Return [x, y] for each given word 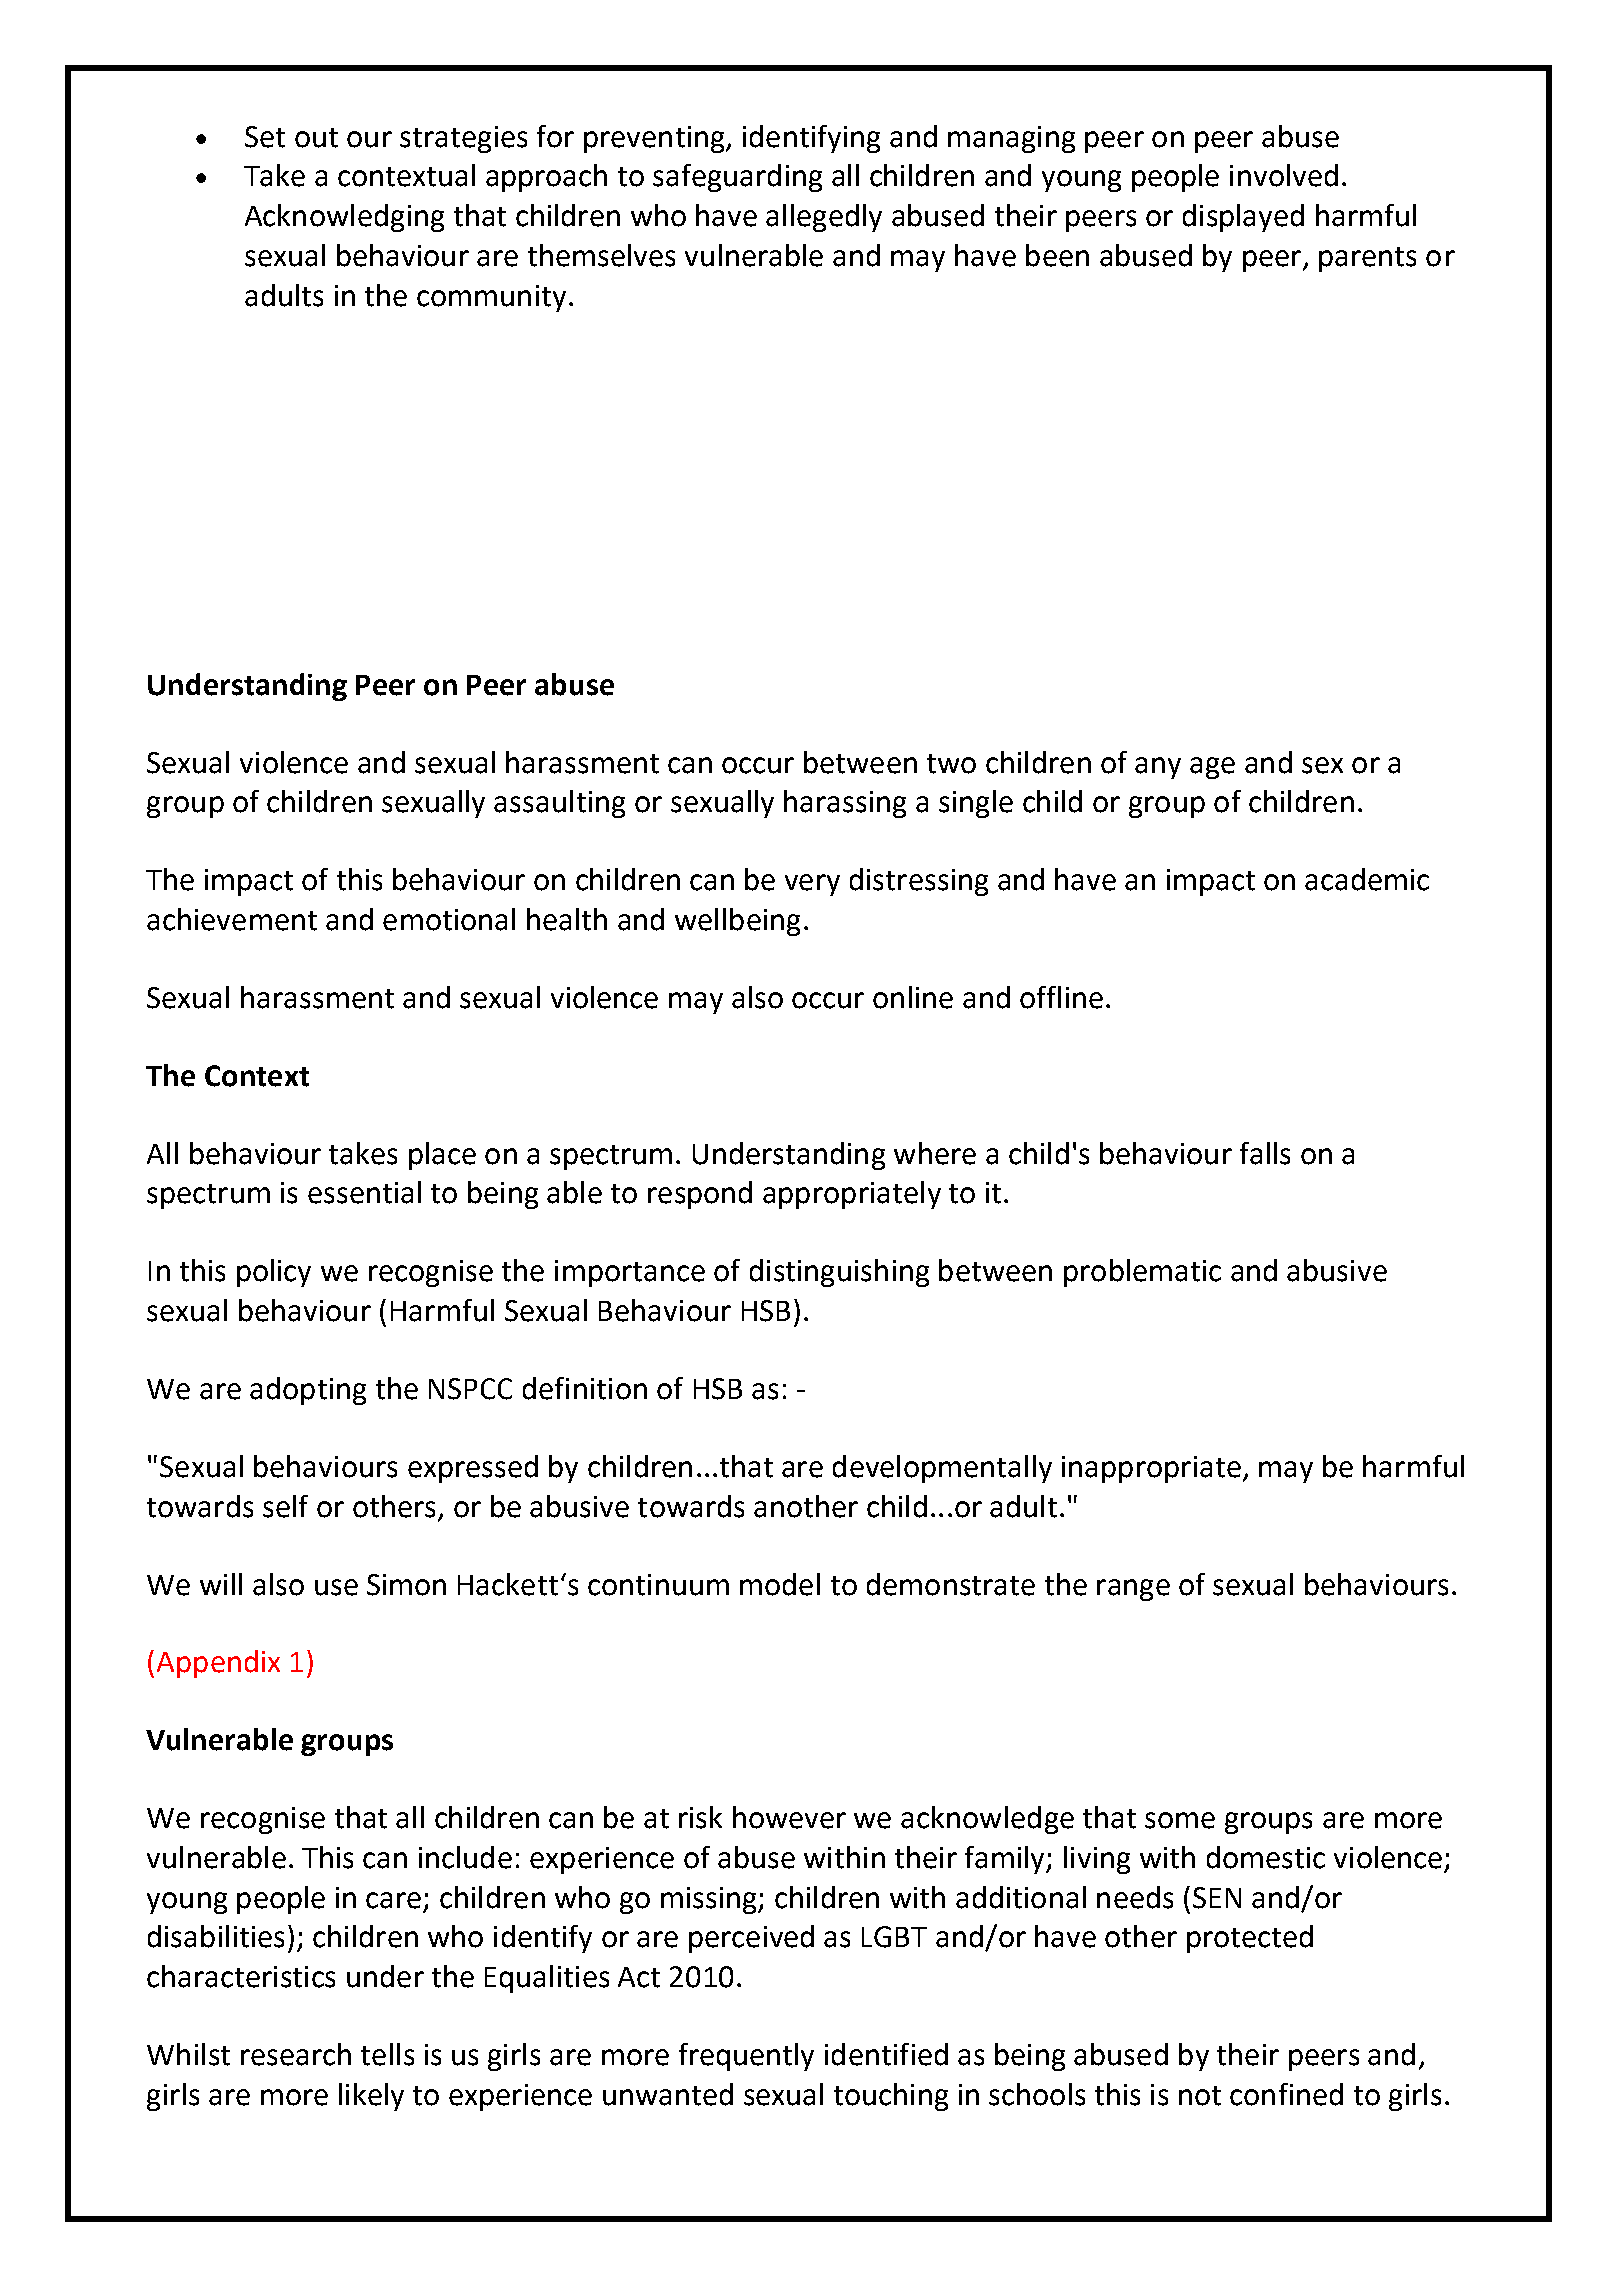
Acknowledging [344, 218]
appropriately [852, 1195]
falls [1265, 1153]
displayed [1243, 218]
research [296, 2054]
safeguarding [737, 178]
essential [364, 1192]
